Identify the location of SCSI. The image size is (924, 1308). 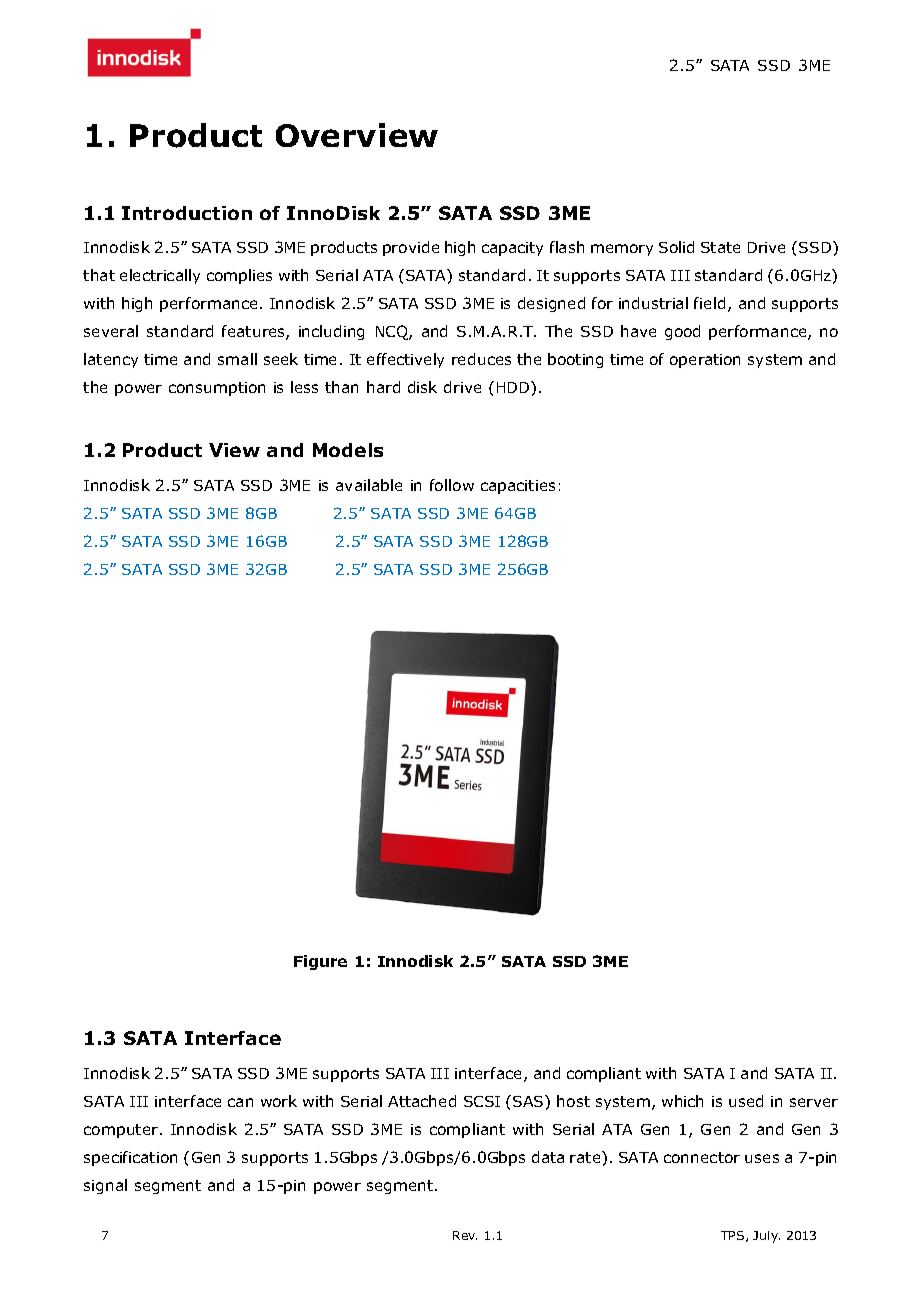
(482, 1101).
